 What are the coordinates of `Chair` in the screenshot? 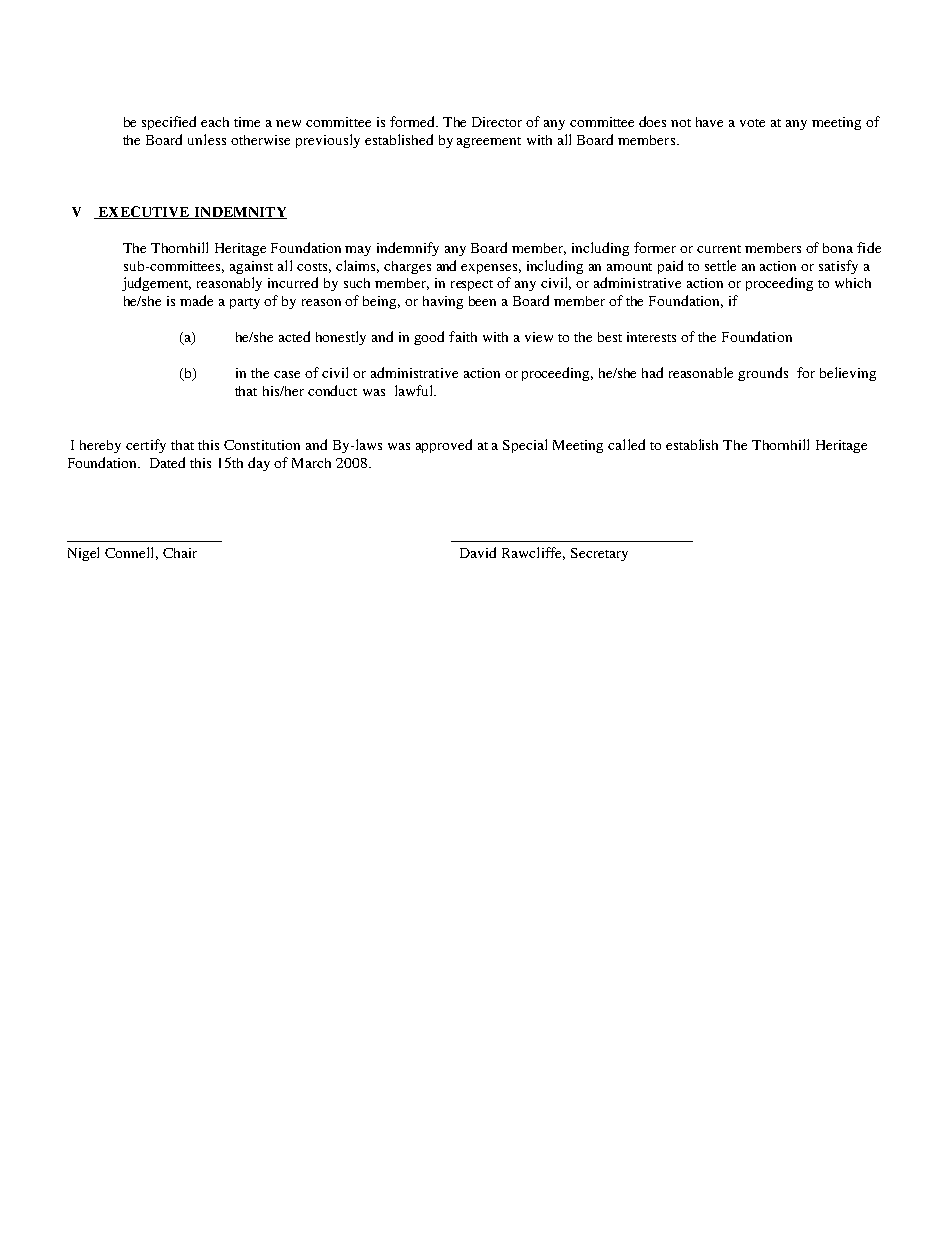 It's located at (180, 553).
